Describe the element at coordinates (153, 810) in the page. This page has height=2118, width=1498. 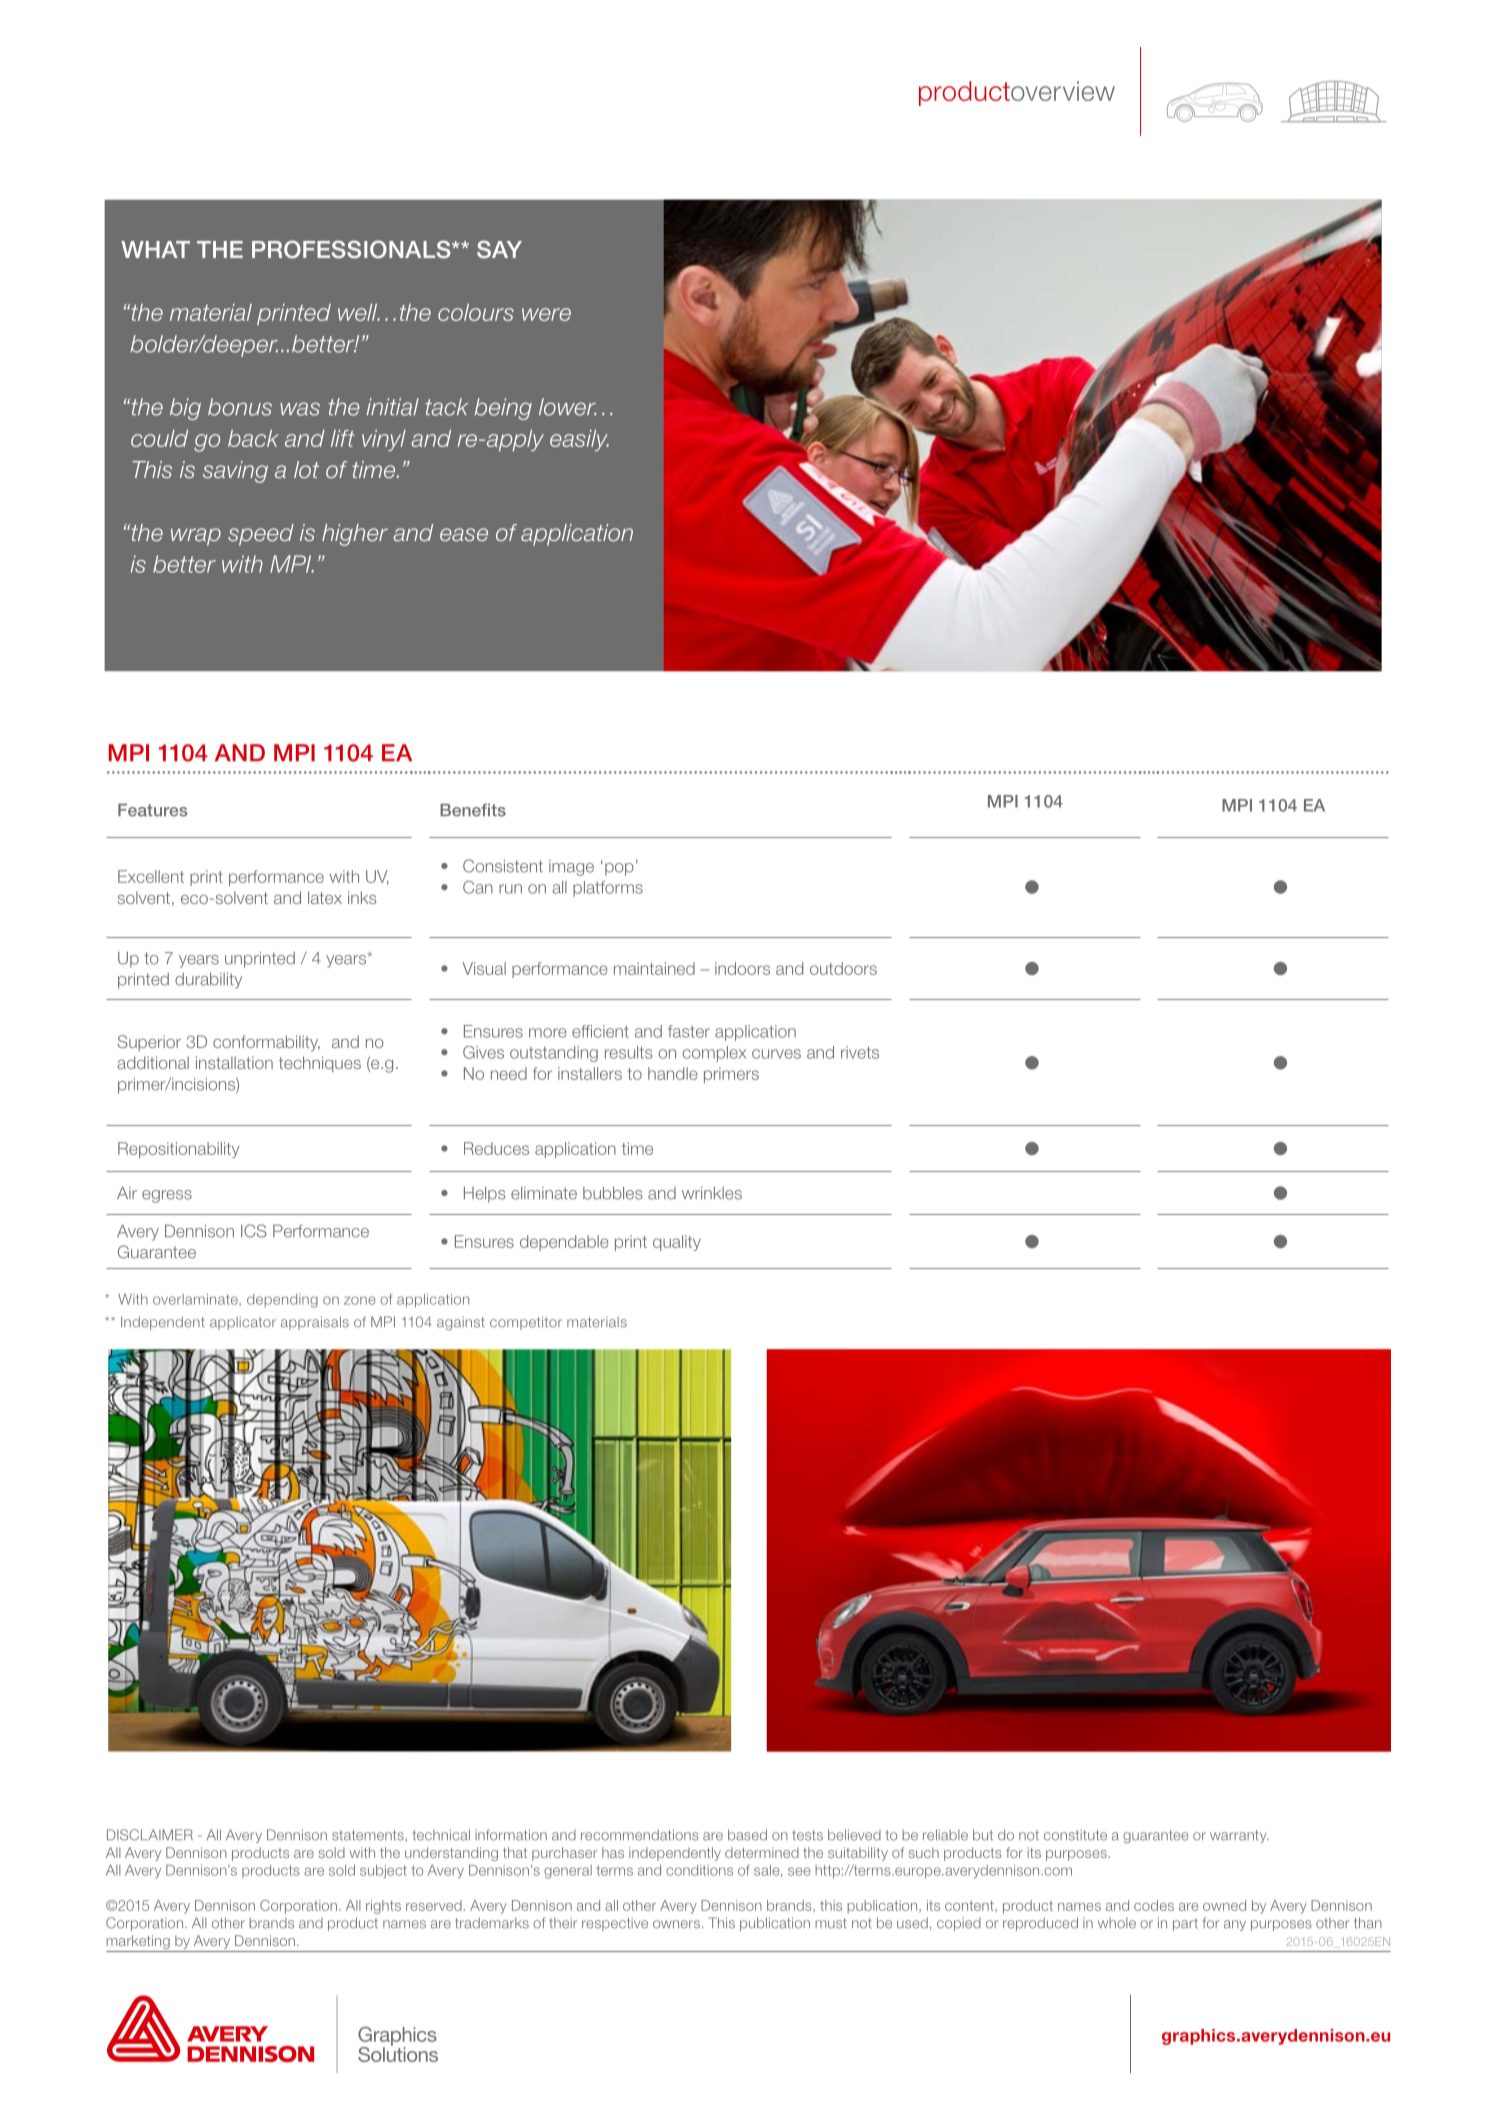
I see `Features` at that location.
